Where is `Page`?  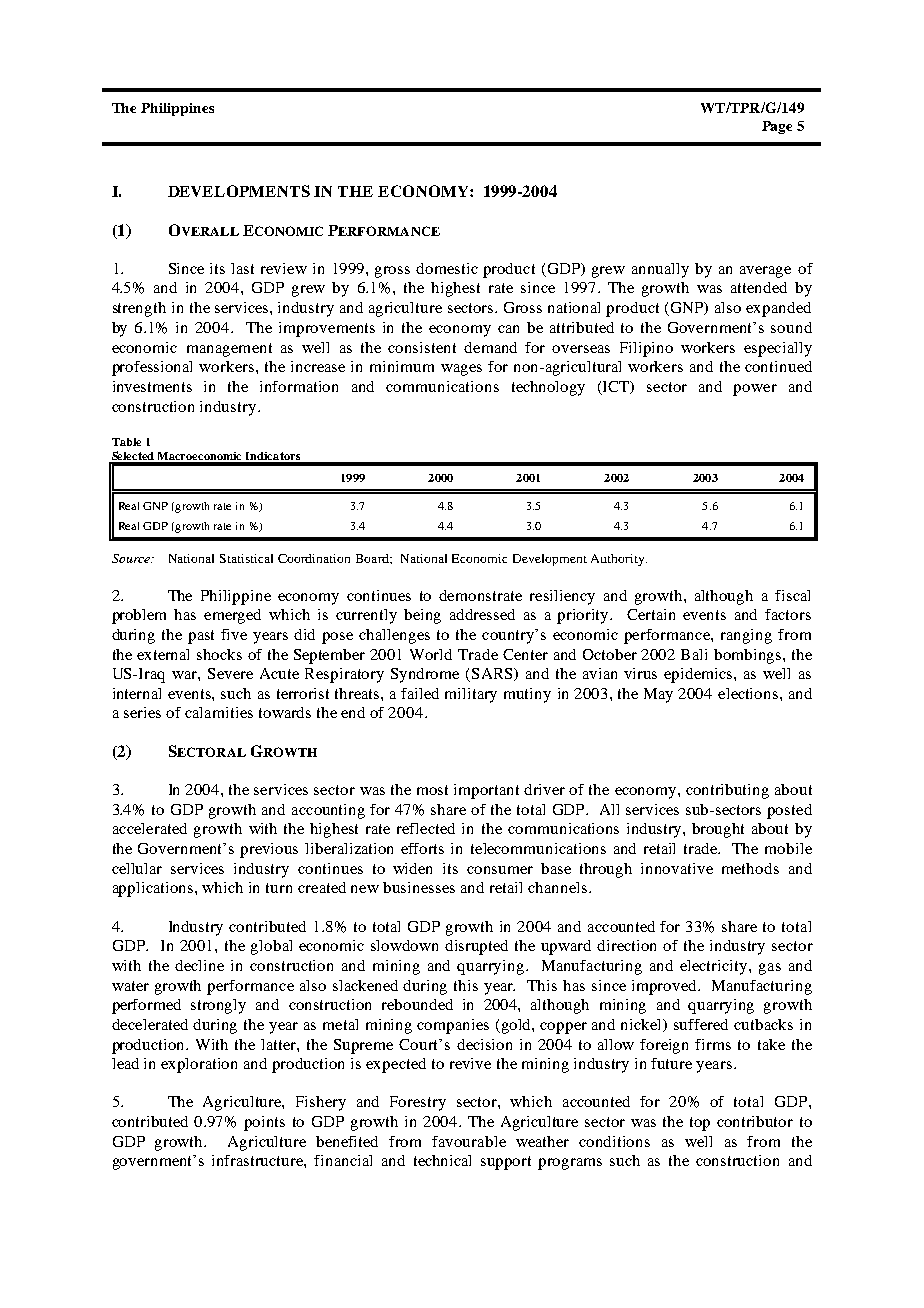
Page is located at coordinates (777, 127).
